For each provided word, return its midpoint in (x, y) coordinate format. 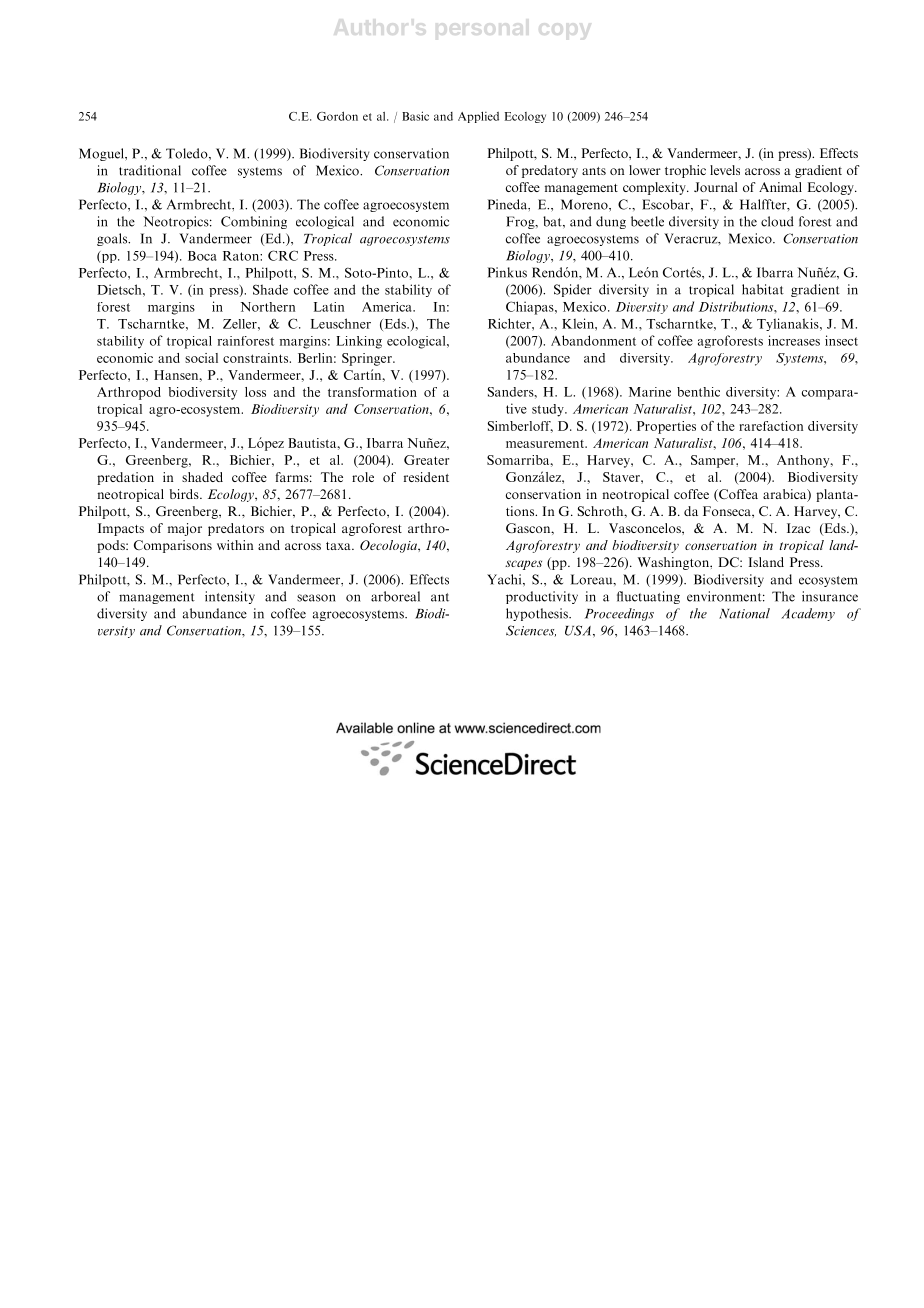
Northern (267, 307)
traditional (150, 170)
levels (725, 170)
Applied (478, 117)
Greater (426, 460)
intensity (230, 597)
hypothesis (538, 614)
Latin (329, 307)
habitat (763, 289)
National (744, 613)
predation (125, 478)
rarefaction (771, 426)
